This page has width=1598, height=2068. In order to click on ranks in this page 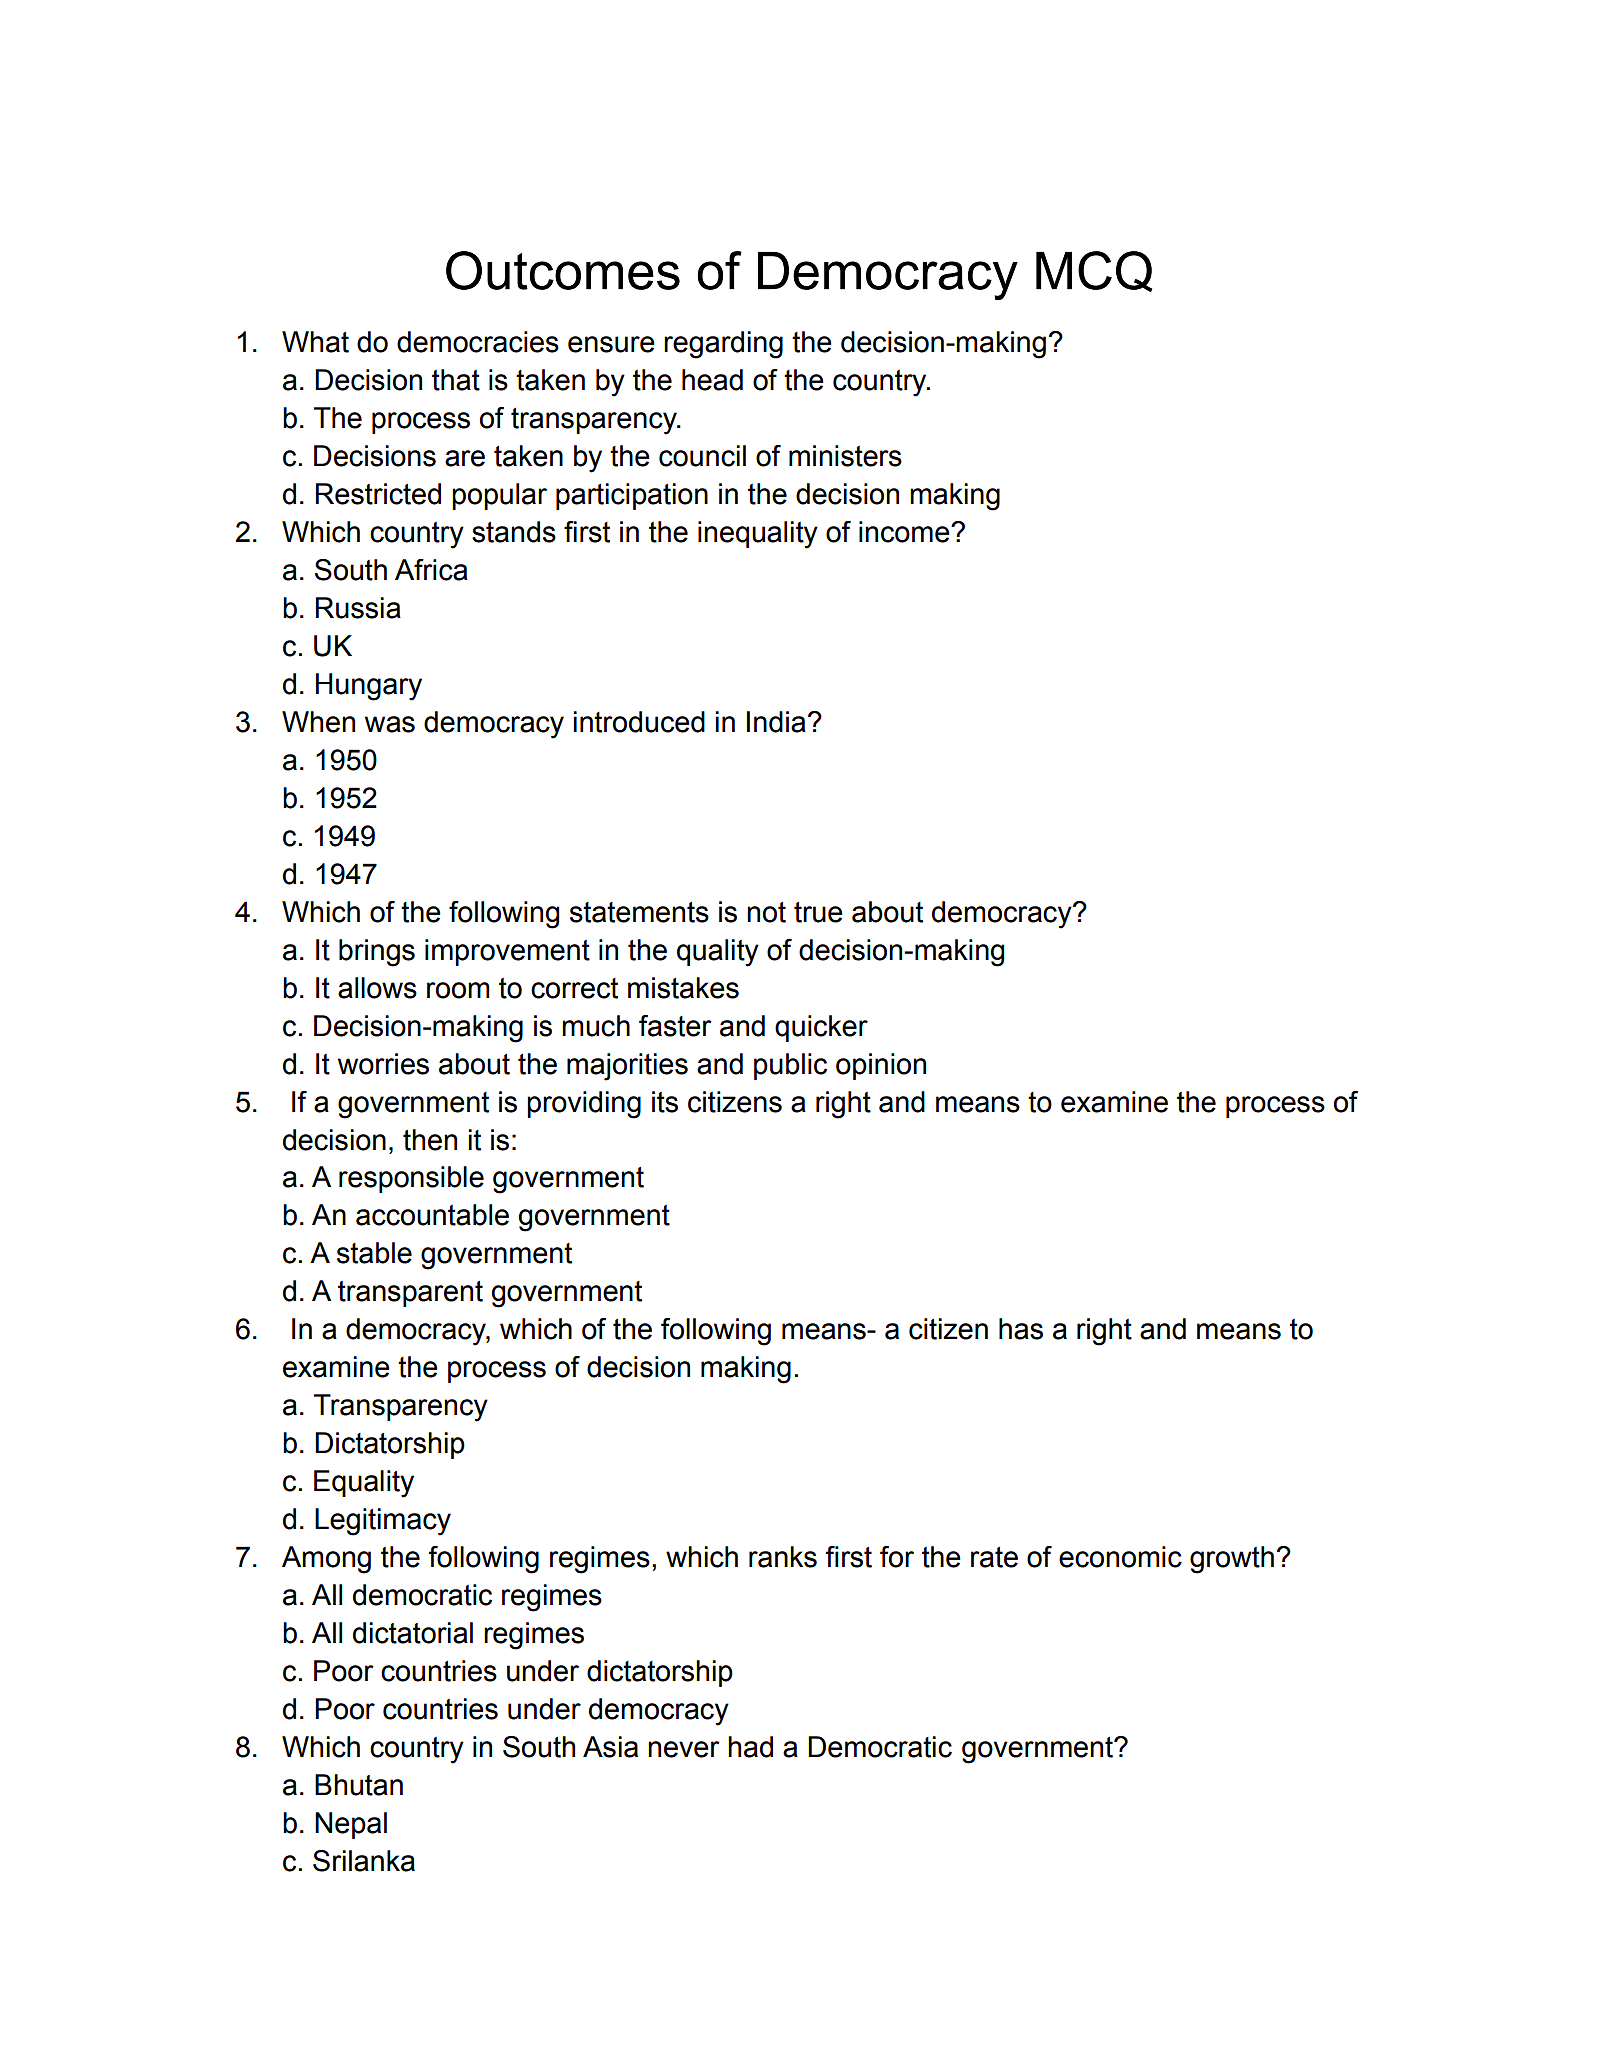, I will do `click(783, 1557)`.
